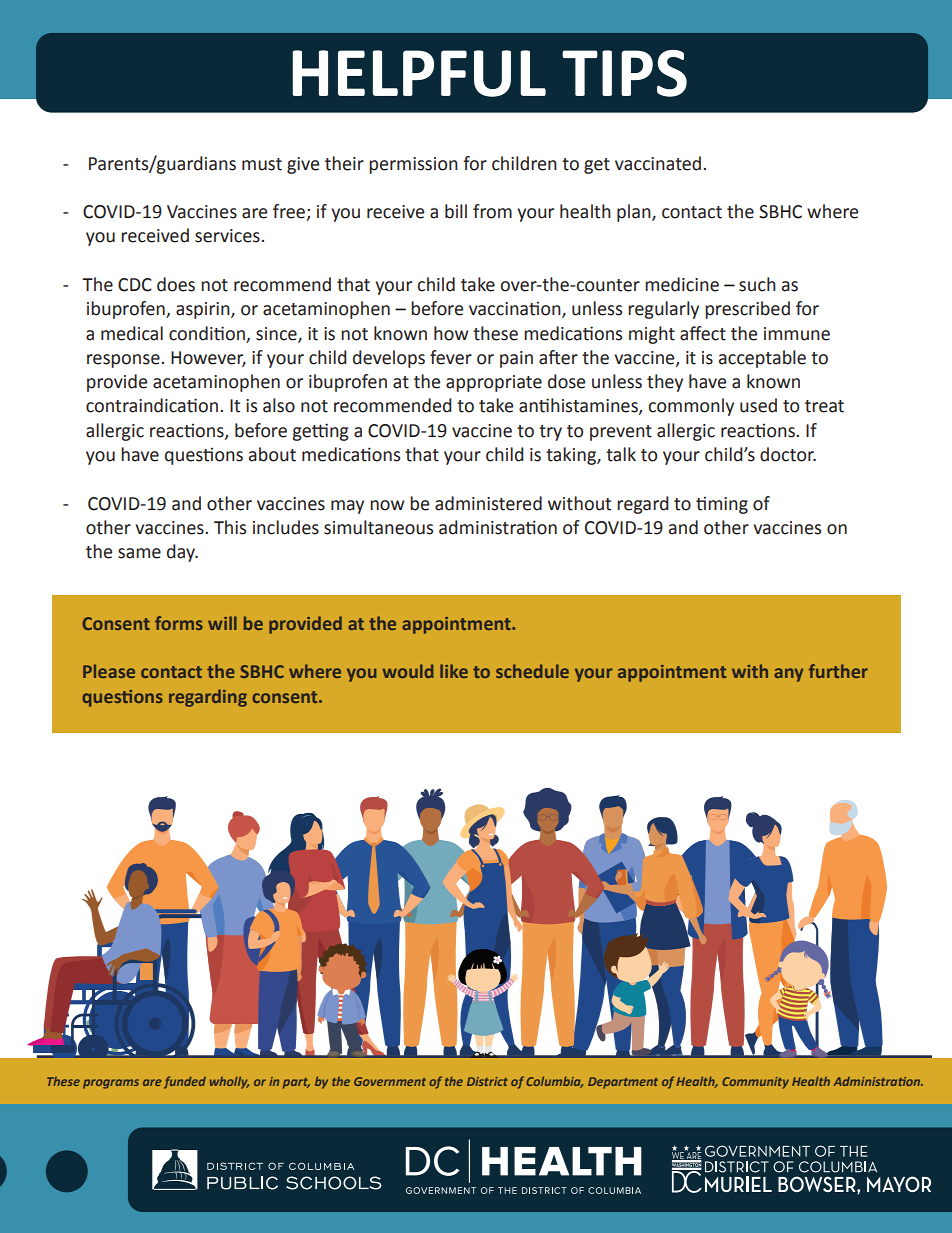  What do you see at coordinates (419, 73) in the image?
I see `HELPFUL` at bounding box center [419, 73].
